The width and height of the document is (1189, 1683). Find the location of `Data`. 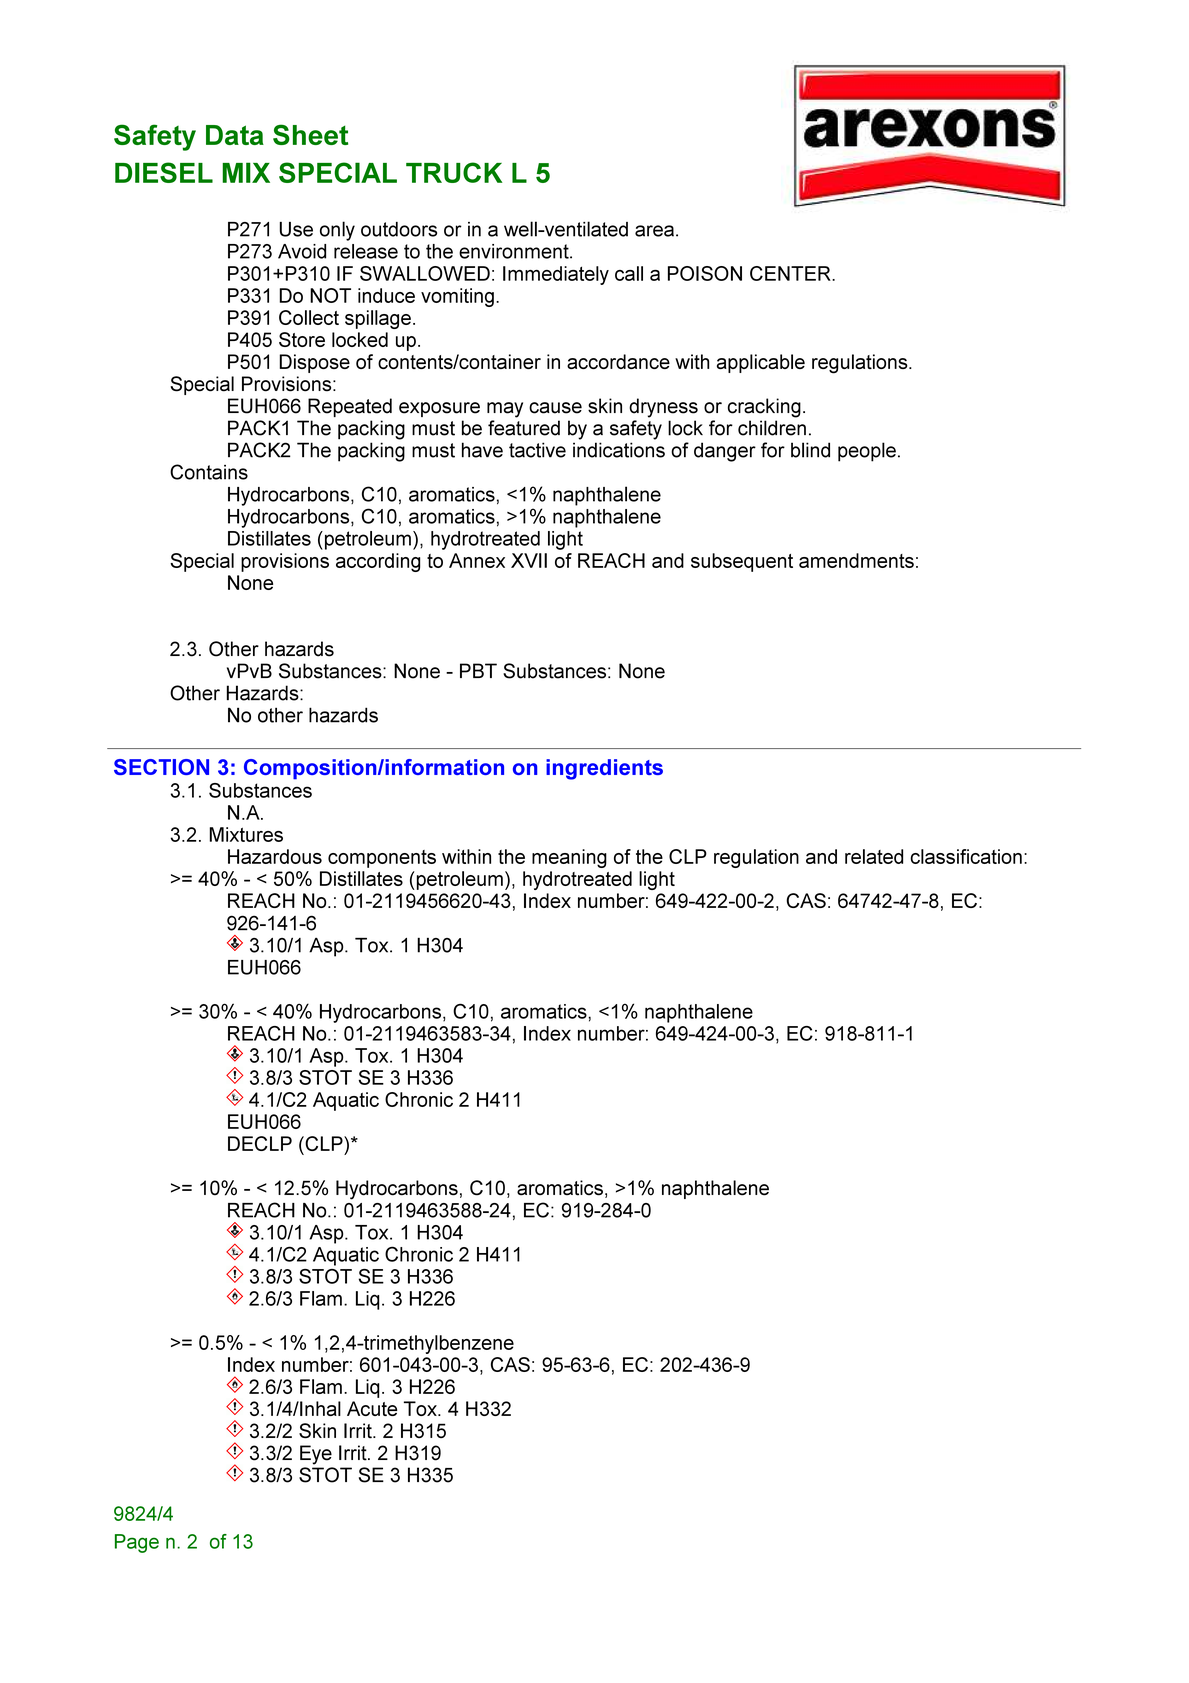

Data is located at coordinates (235, 135).
